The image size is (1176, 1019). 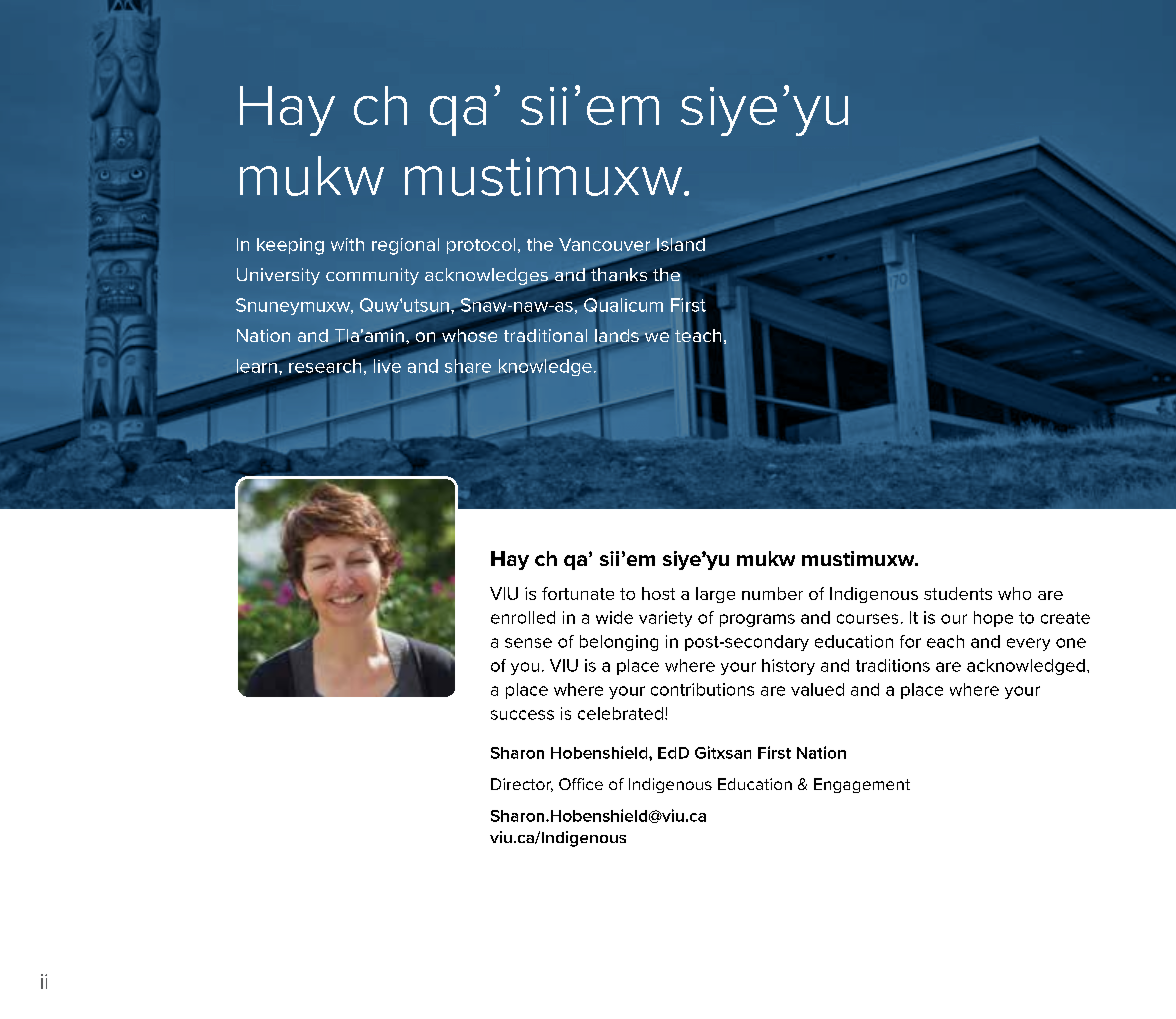 What do you see at coordinates (958, 593) in the document?
I see `students` at bounding box center [958, 593].
